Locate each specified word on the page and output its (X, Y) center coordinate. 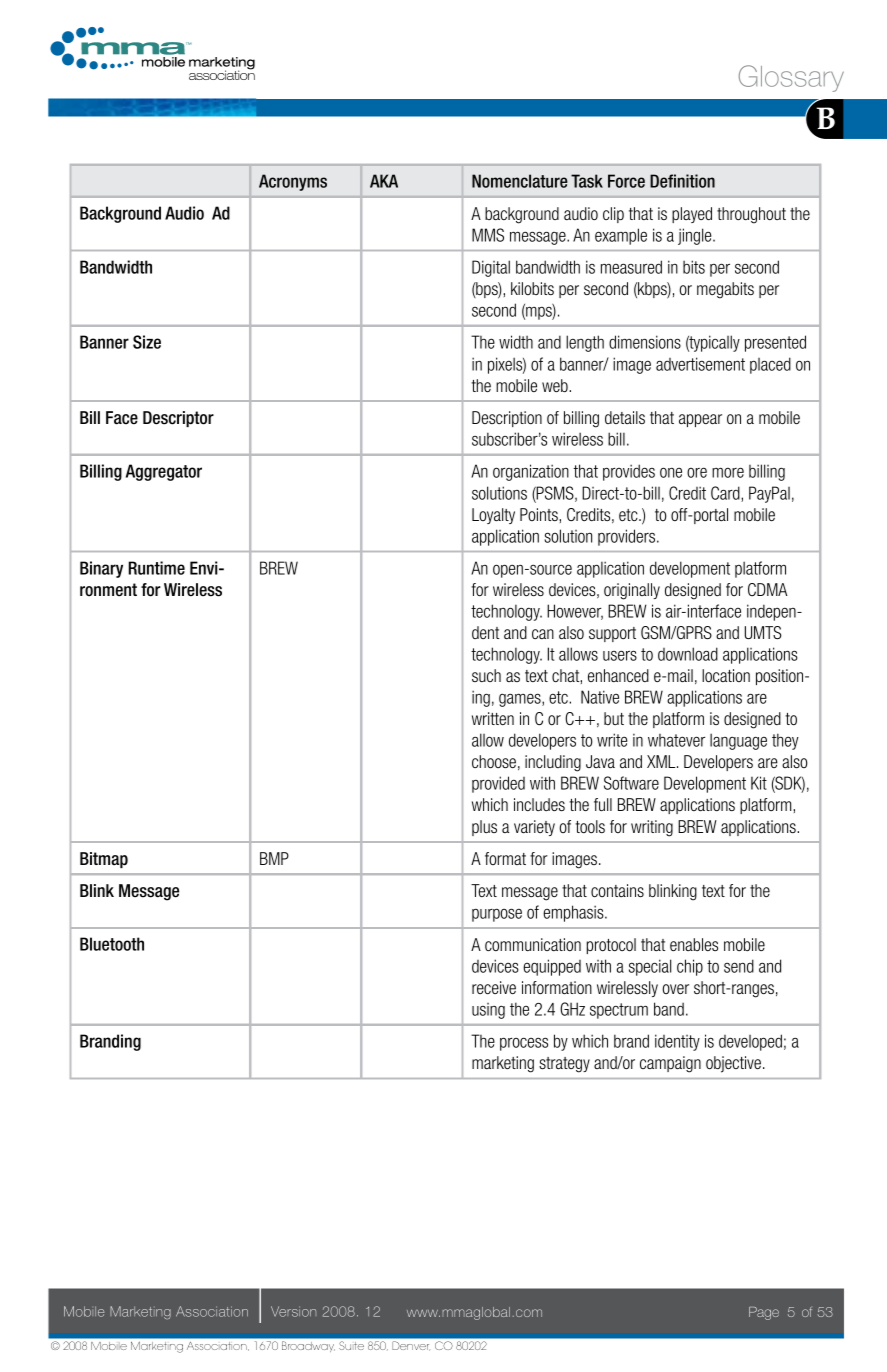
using (488, 1011)
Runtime (156, 568)
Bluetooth (112, 944)
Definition (682, 181)
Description (507, 419)
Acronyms (293, 182)
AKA (384, 181)
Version (293, 1311)
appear (700, 420)
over (675, 989)
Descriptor (178, 419)
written (493, 718)
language (738, 741)
